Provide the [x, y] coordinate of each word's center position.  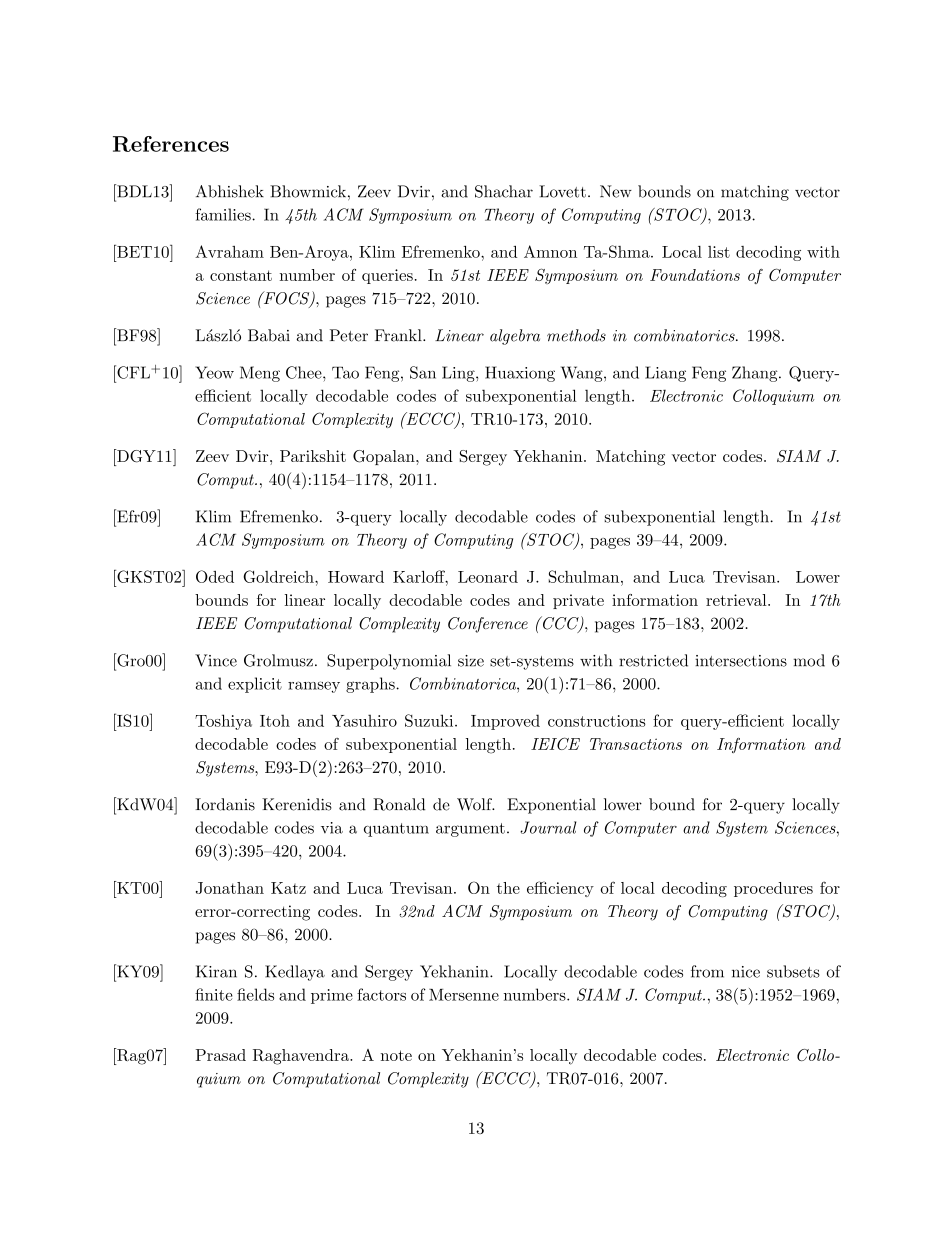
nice [746, 972]
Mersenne [464, 995]
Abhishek [230, 191]
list [719, 252]
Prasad [221, 1055]
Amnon [550, 251]
